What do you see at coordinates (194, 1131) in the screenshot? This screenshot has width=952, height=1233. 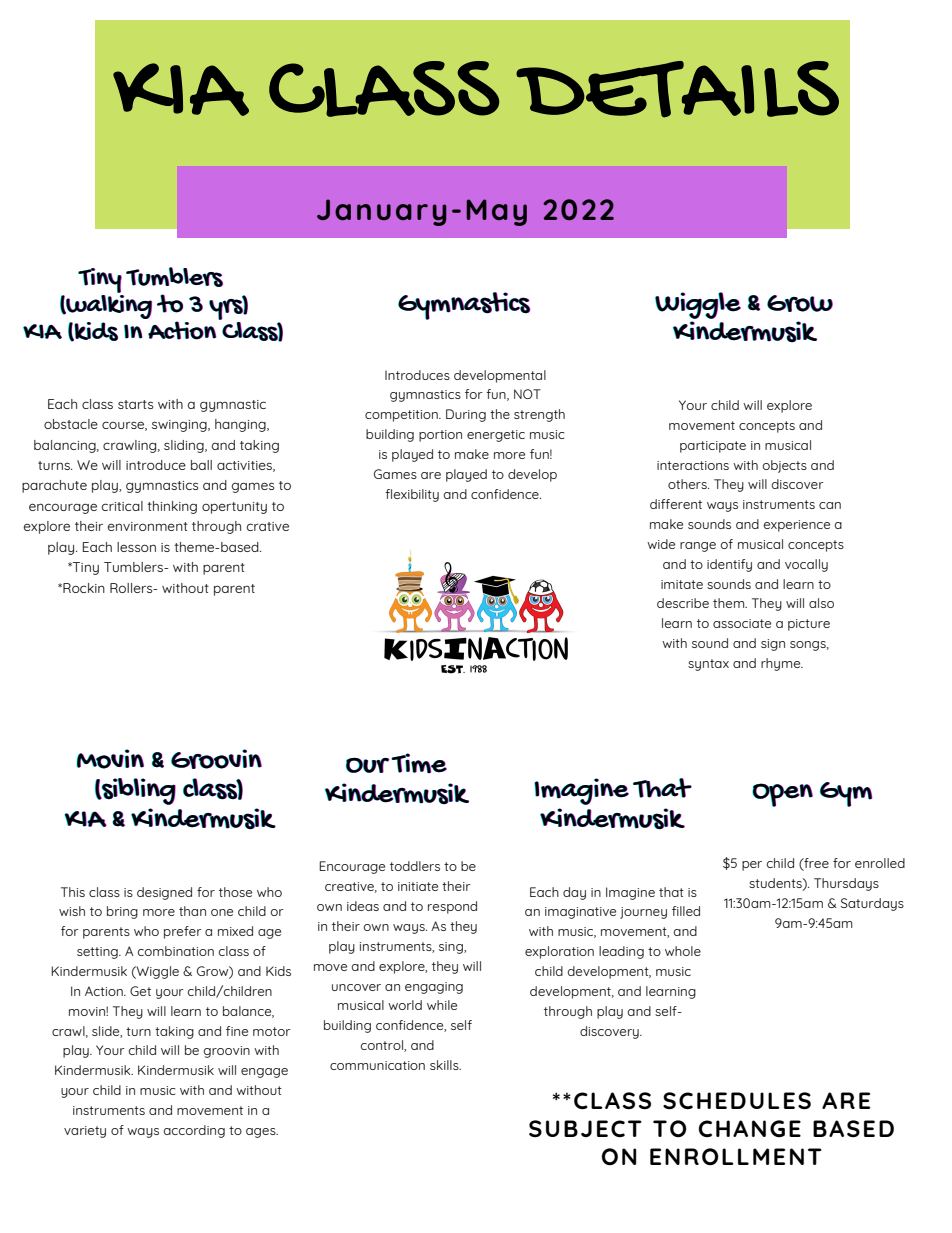 I see `according` at bounding box center [194, 1131].
